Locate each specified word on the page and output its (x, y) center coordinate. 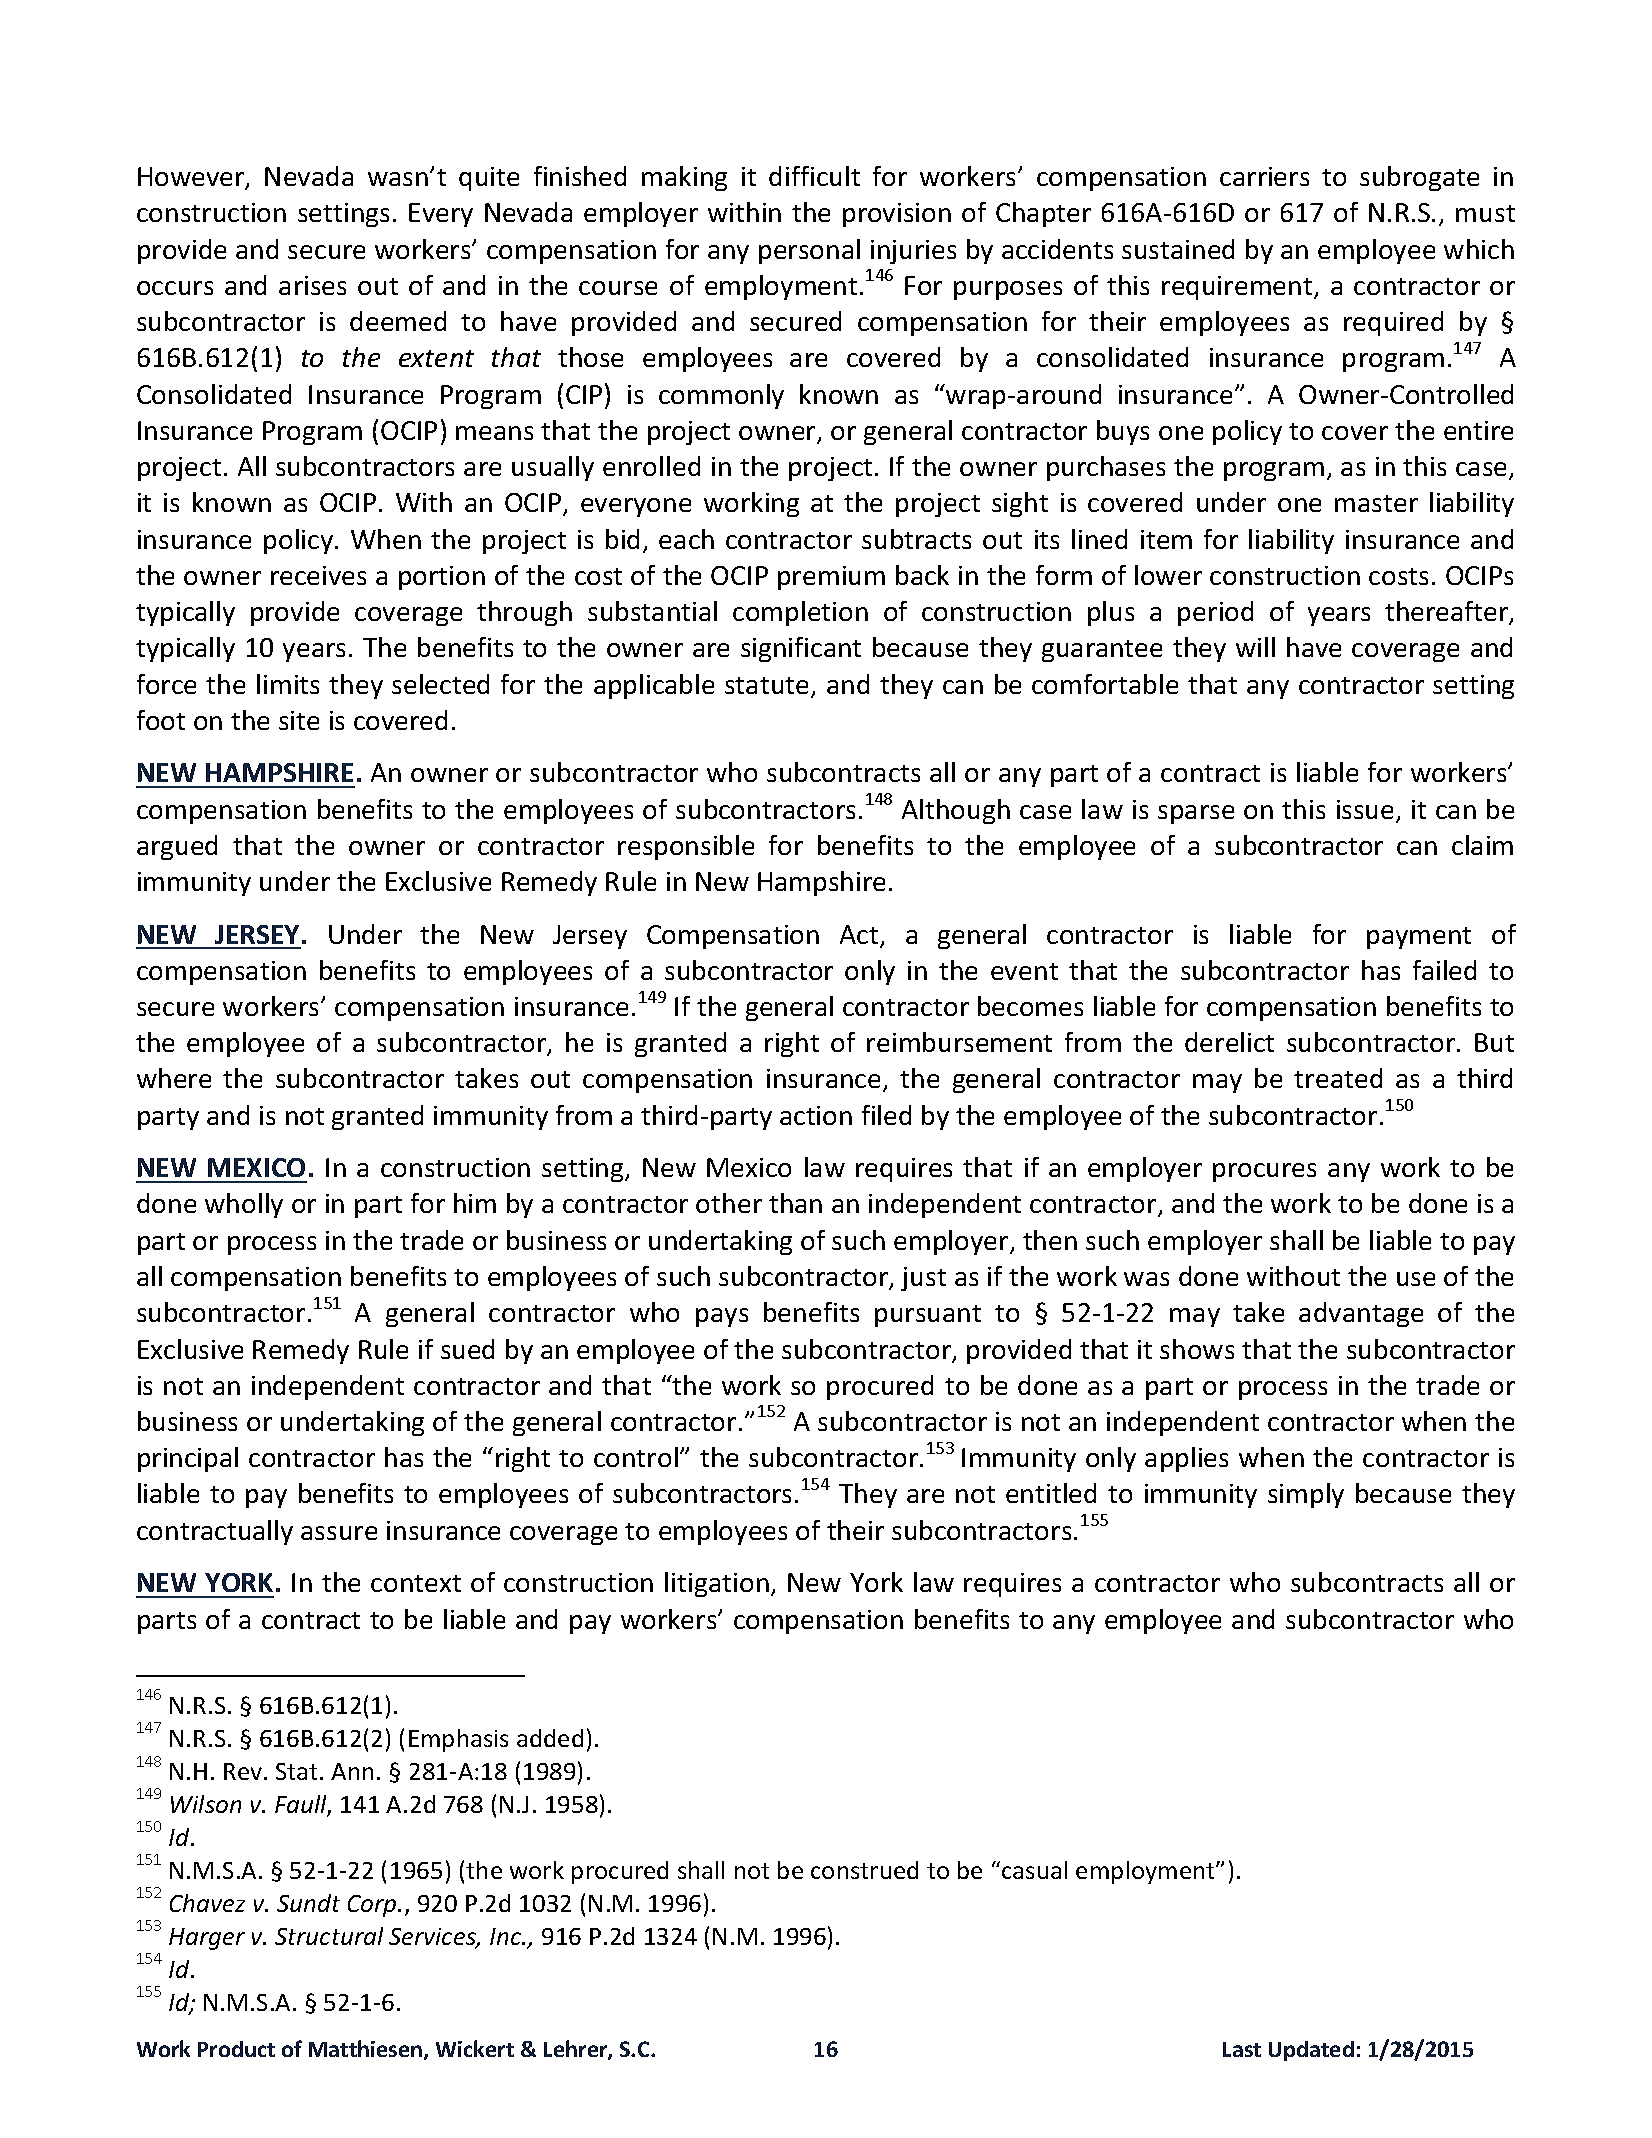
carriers (1264, 176)
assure (339, 1533)
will (1255, 647)
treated (1338, 1078)
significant (801, 649)
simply (1306, 1495)
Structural (329, 1936)
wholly (244, 1205)
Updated (1311, 2051)
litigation (717, 1584)
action (816, 1115)
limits (288, 684)
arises (312, 285)
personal (809, 251)
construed (864, 1870)
